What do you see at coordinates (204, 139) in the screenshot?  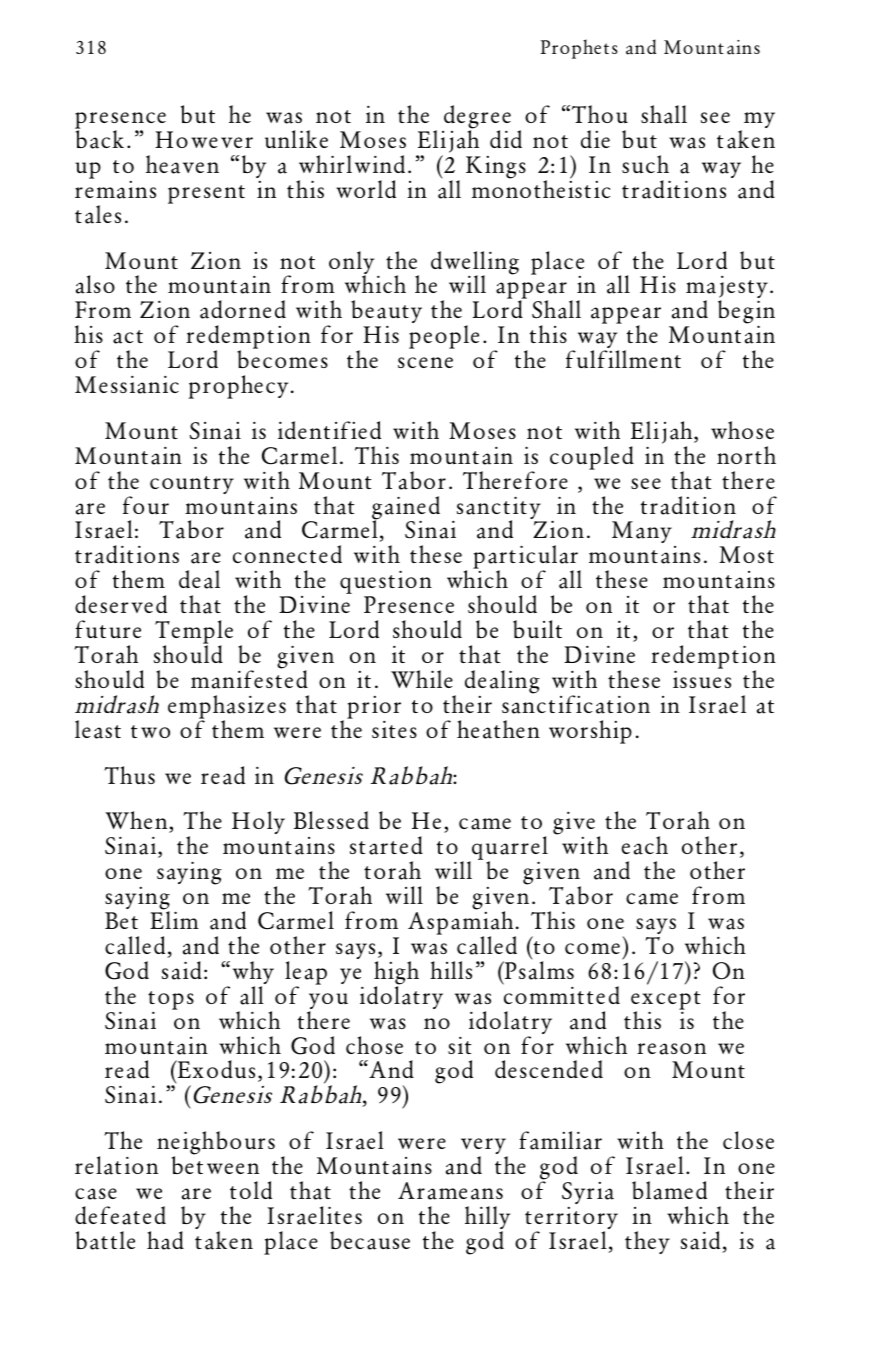 I see `However` at bounding box center [204, 139].
